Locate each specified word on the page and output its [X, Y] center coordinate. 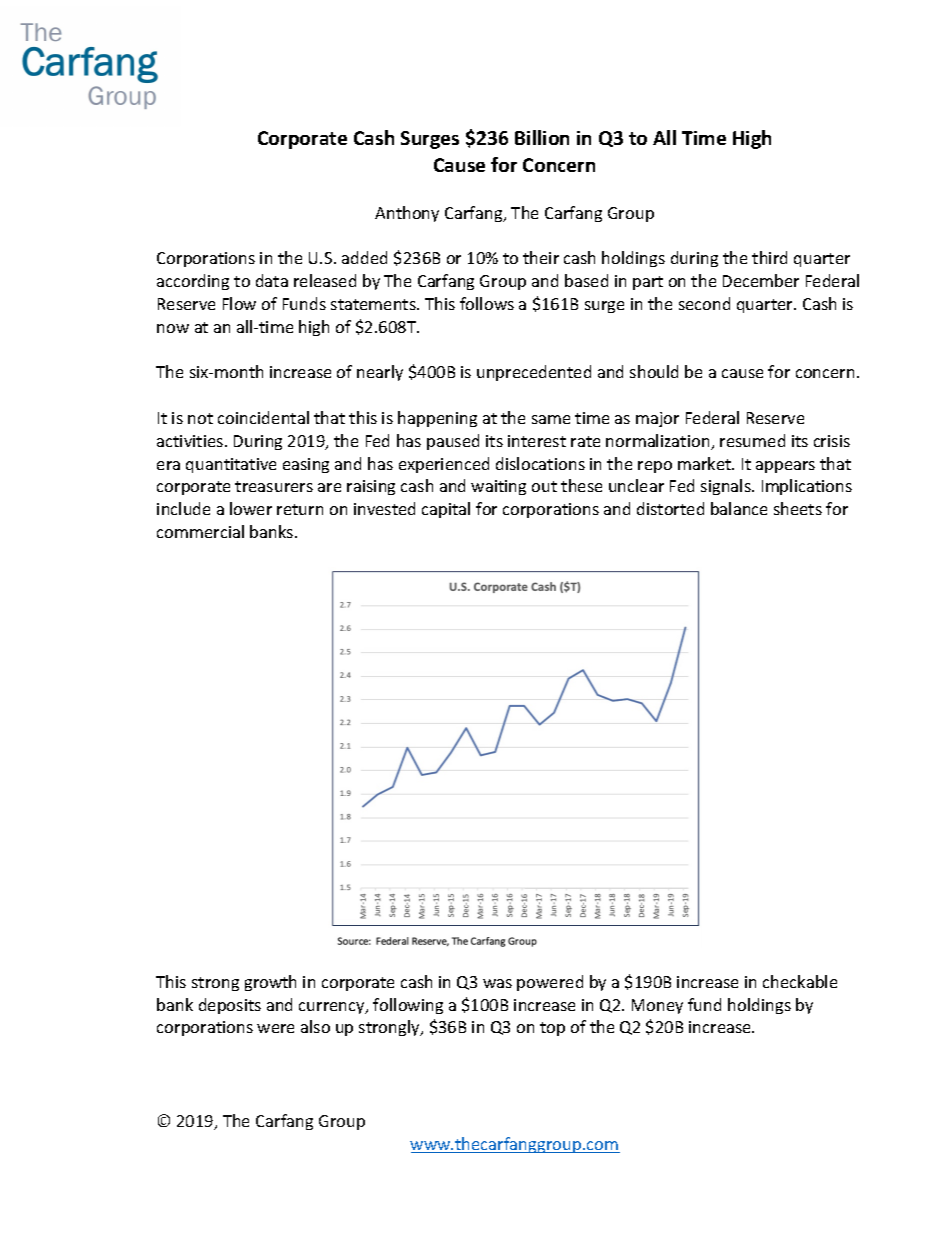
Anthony [407, 214]
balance [739, 508]
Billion [542, 137]
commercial [200, 531]
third [769, 257]
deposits [230, 1006]
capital [446, 510]
